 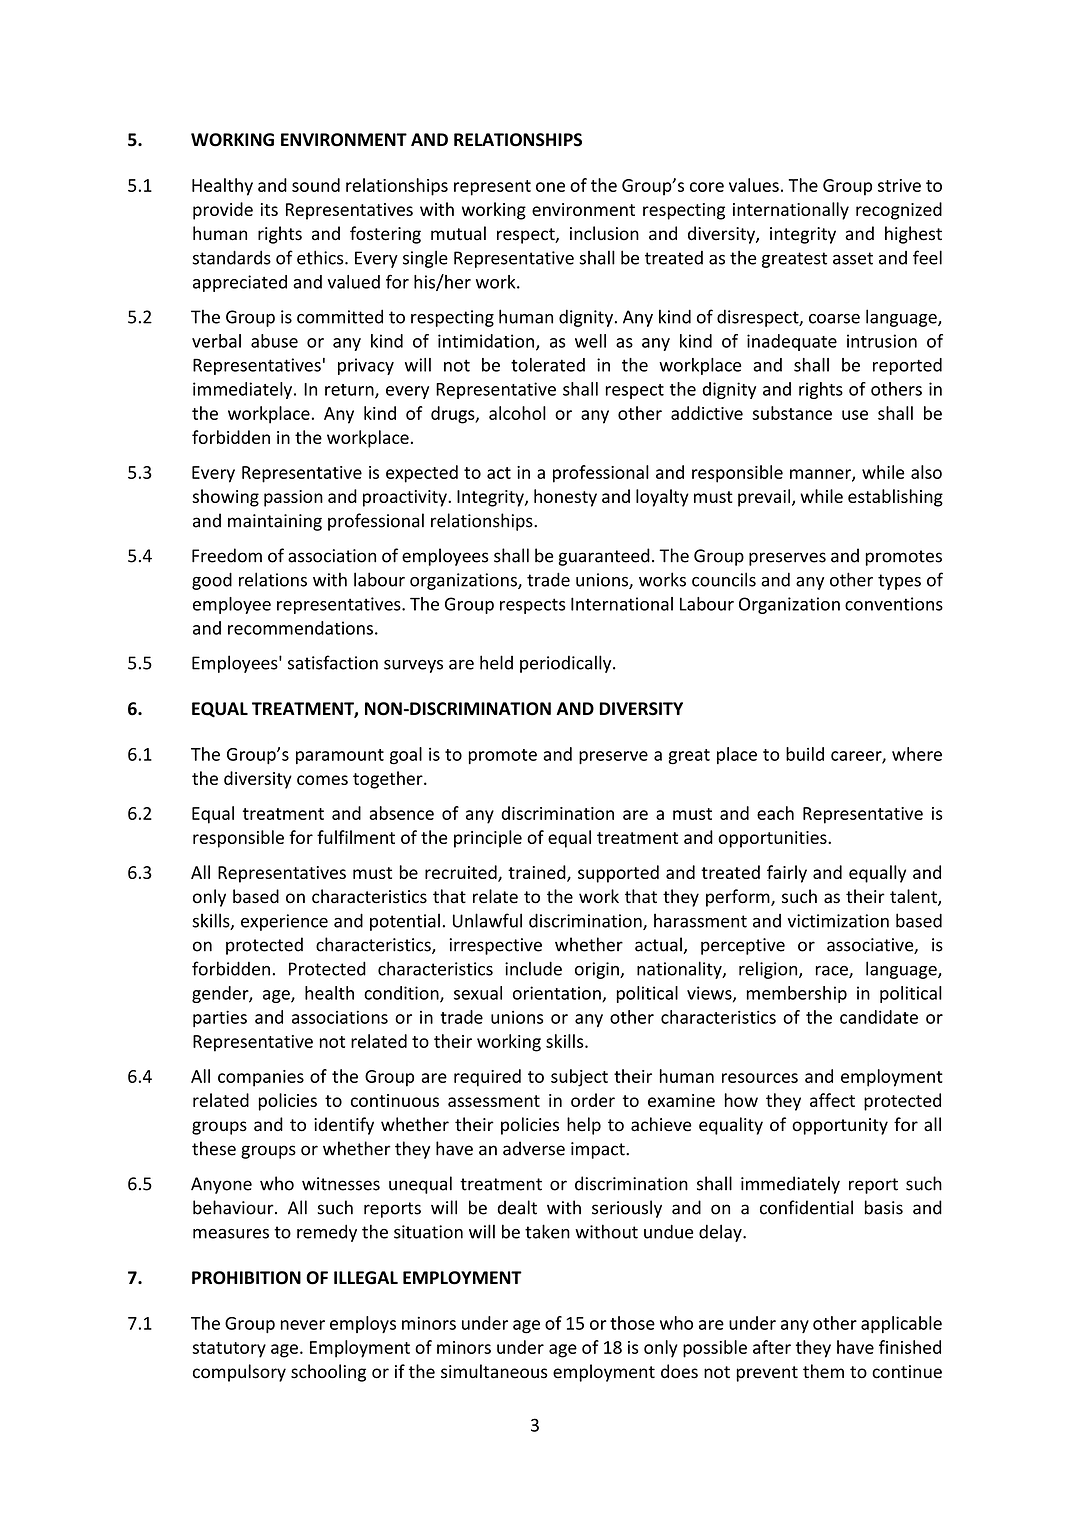 What do you see at coordinates (832, 1100) in the screenshot?
I see `affect` at bounding box center [832, 1100].
